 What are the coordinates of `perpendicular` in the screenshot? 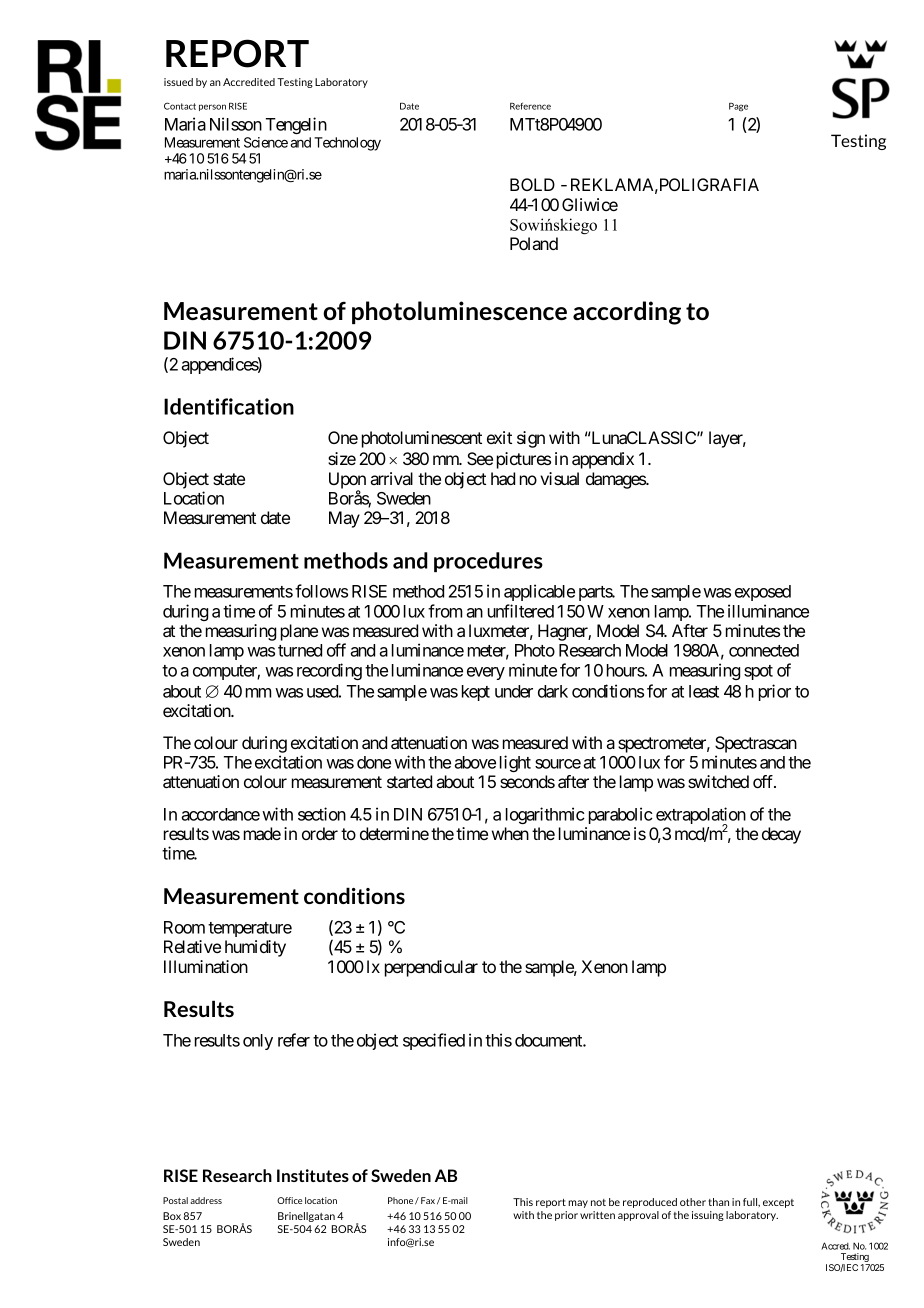 It's located at (431, 968).
